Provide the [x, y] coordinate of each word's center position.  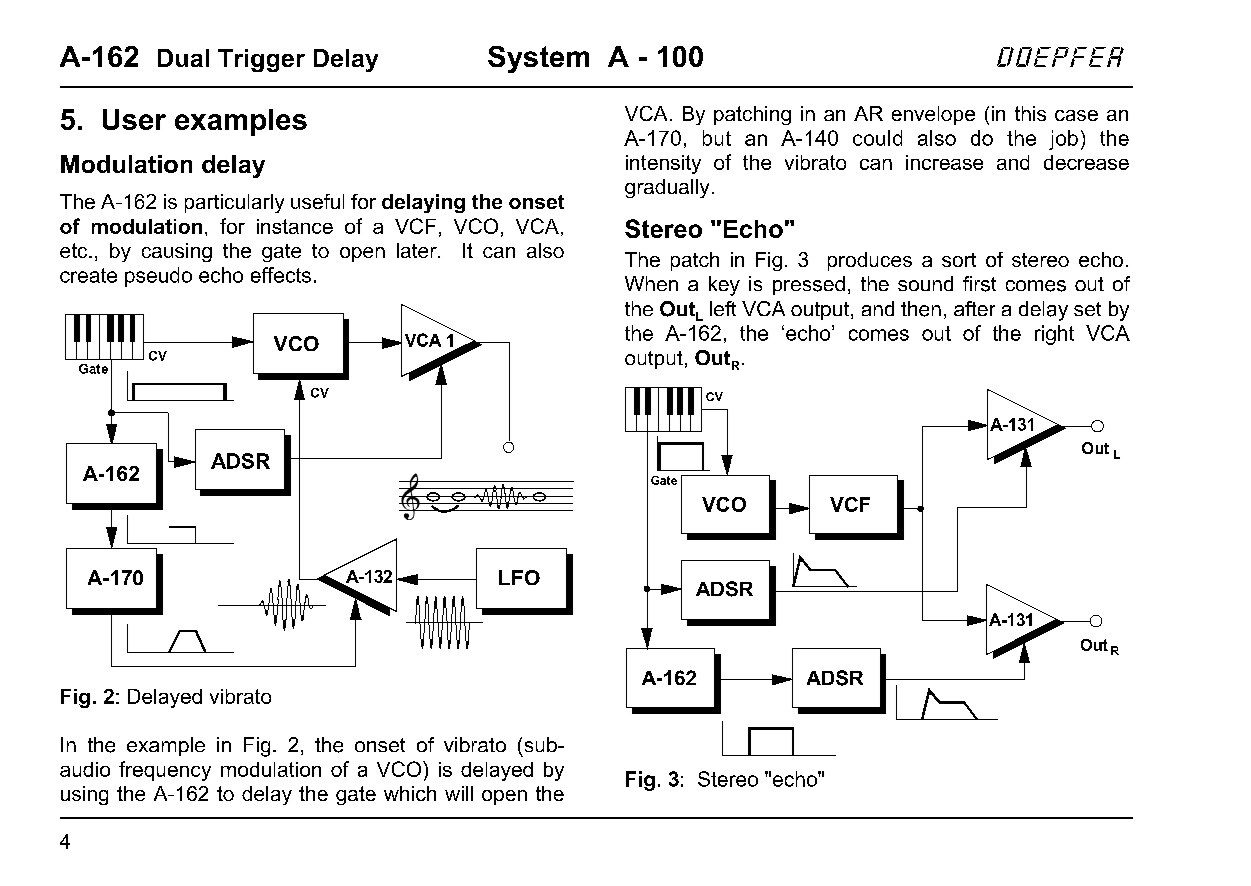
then [921, 309]
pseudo [158, 277]
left [723, 308]
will [459, 793]
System [538, 59]
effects [281, 275]
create [88, 275]
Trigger [261, 60]
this [1030, 113]
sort [959, 260]
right [1054, 335]
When [651, 283]
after [974, 308]
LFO [519, 577]
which [410, 793]
